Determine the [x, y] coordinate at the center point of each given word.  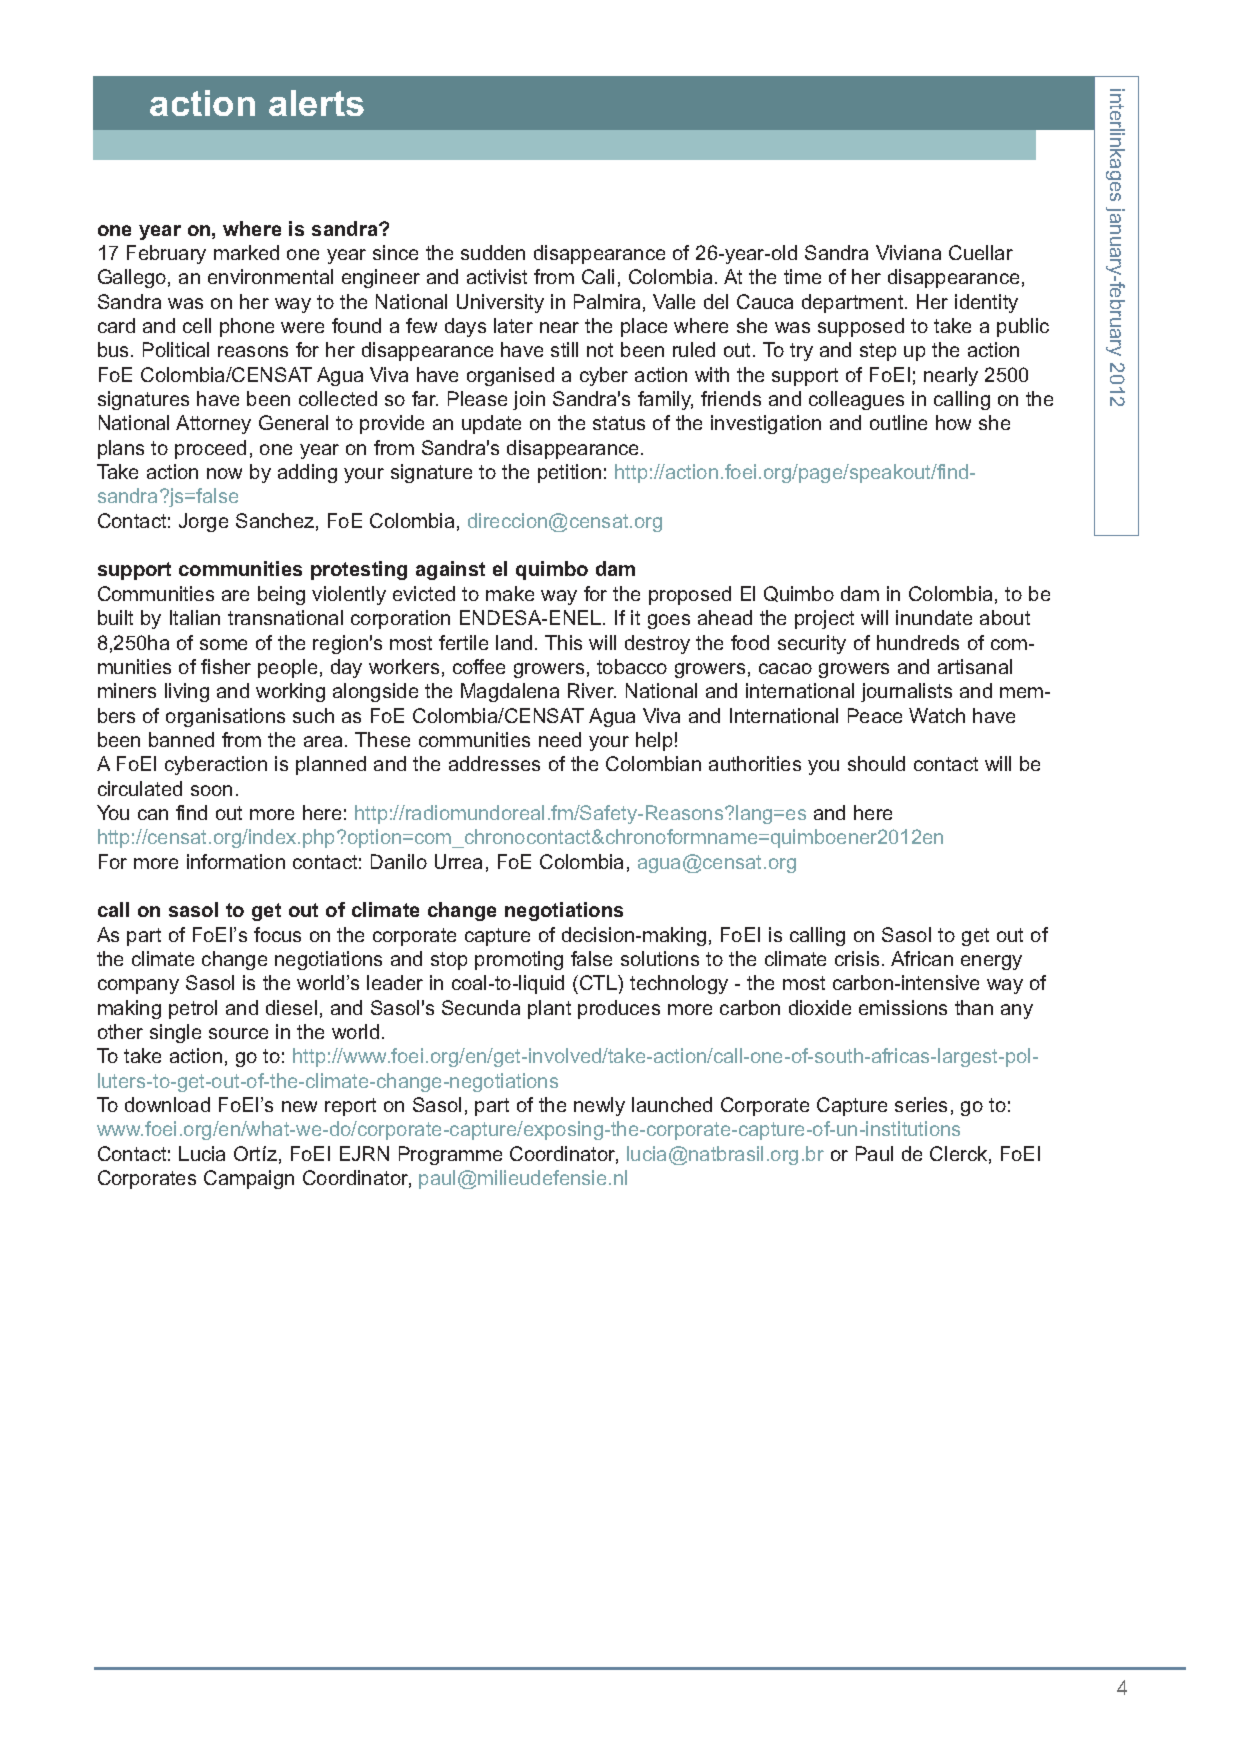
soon [211, 790]
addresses [494, 763]
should [876, 763]
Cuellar [981, 252]
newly [599, 1106]
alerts [316, 103]
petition [569, 473]
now [224, 473]
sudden [493, 252]
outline [898, 422]
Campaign [249, 1179]
